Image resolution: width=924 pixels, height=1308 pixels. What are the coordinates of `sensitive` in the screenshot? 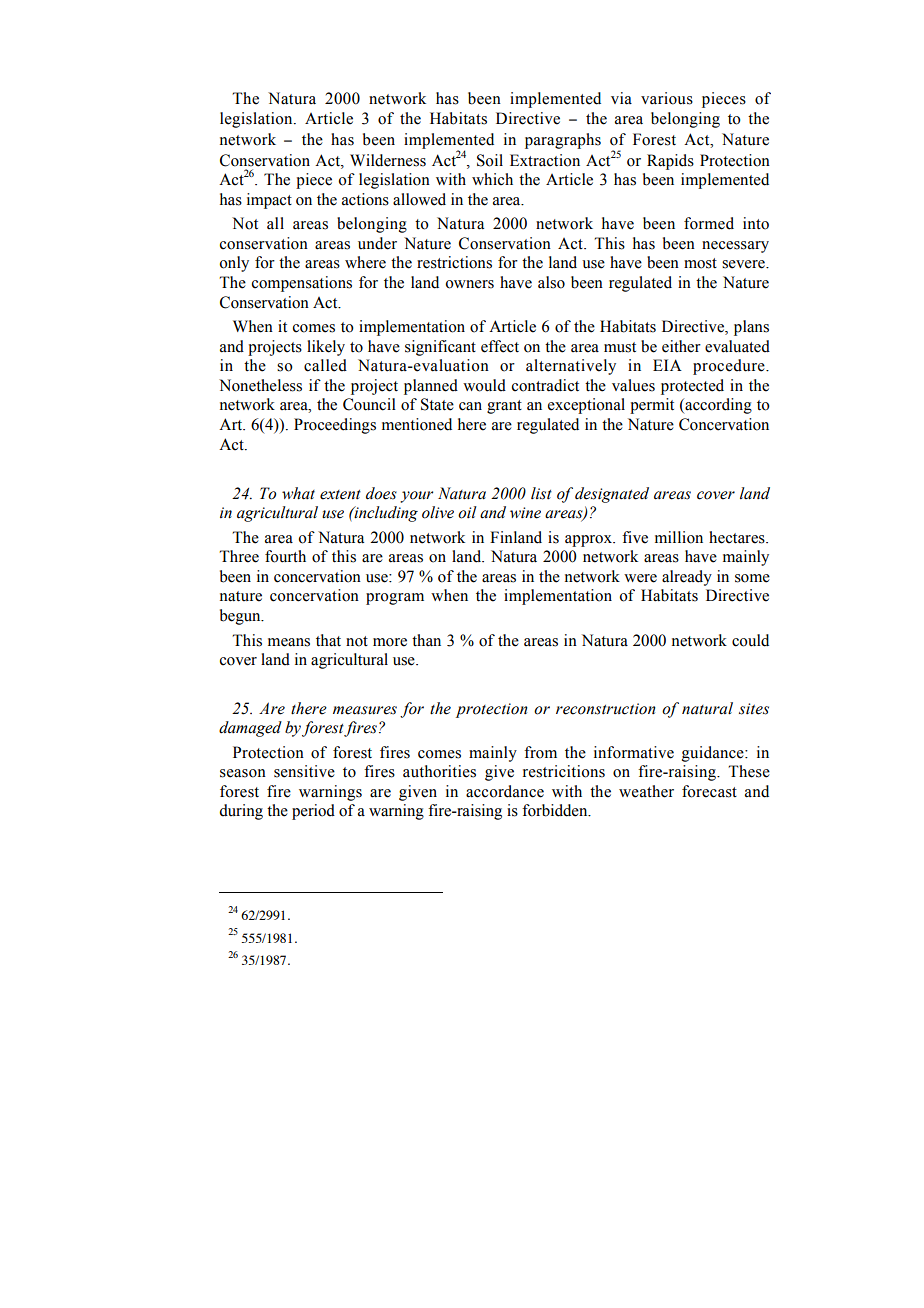 It's located at (304, 771).
